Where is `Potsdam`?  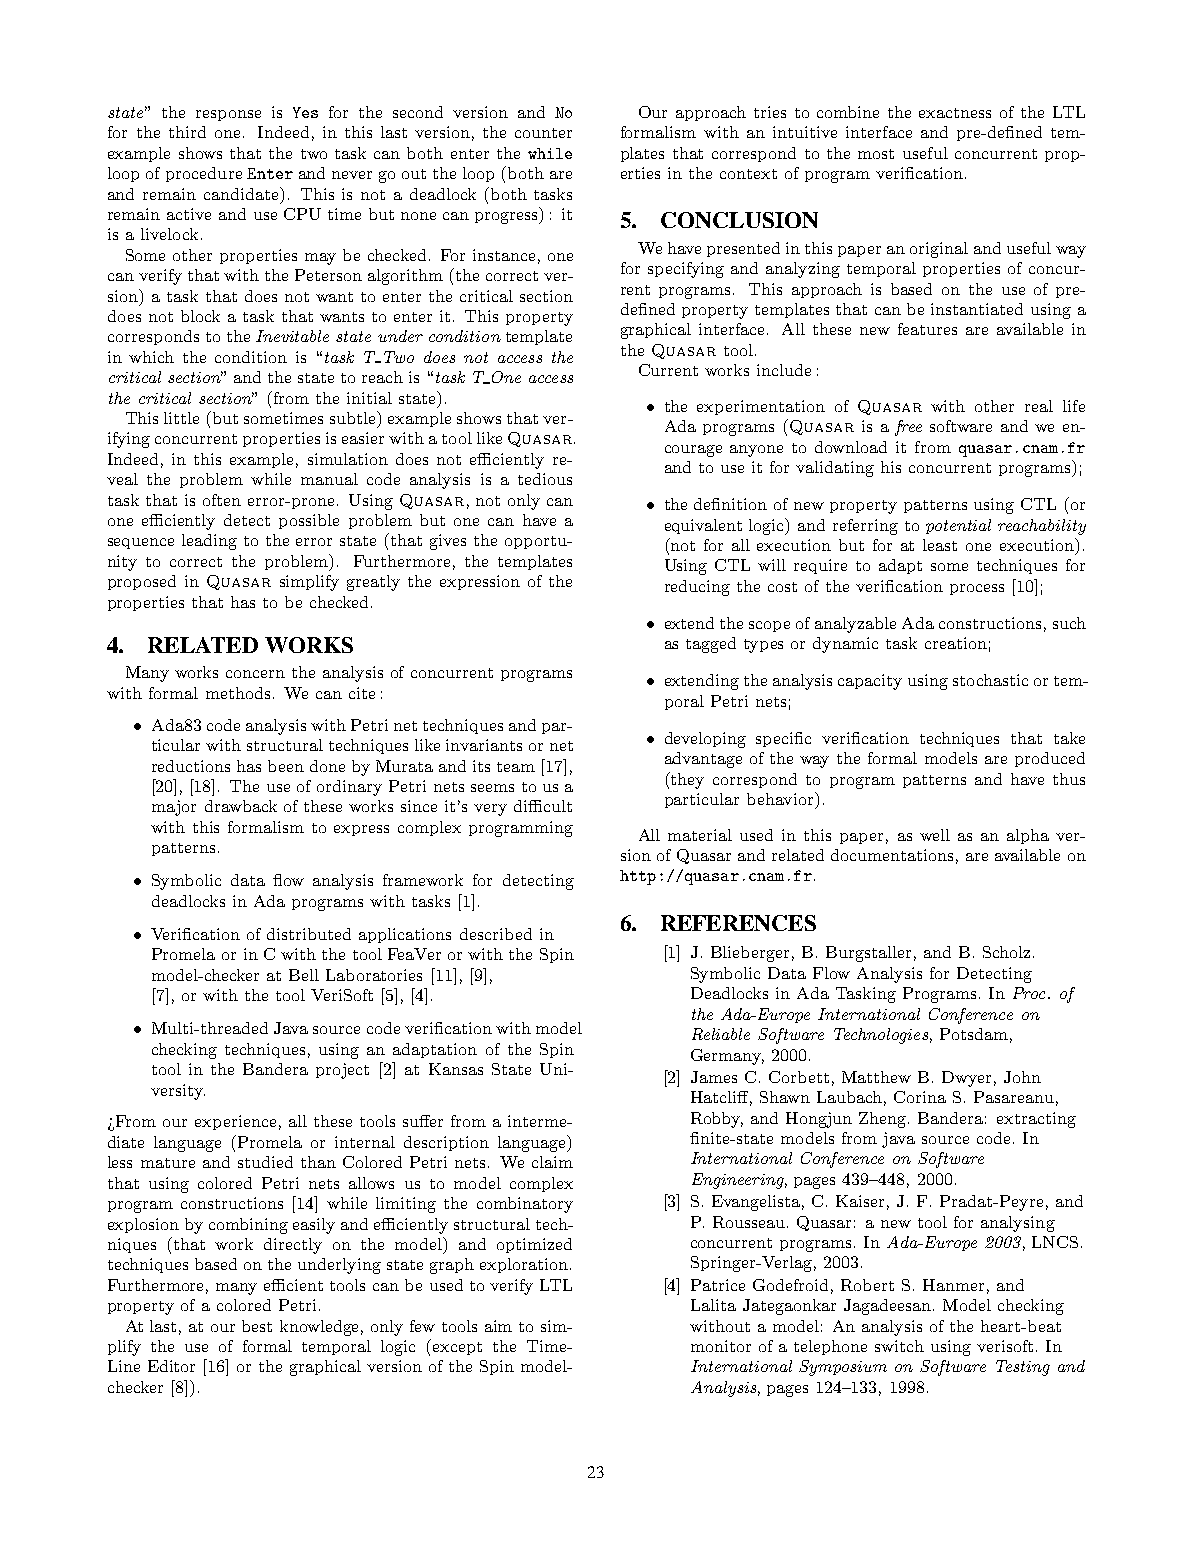
Potsdam is located at coordinates (974, 1034).
